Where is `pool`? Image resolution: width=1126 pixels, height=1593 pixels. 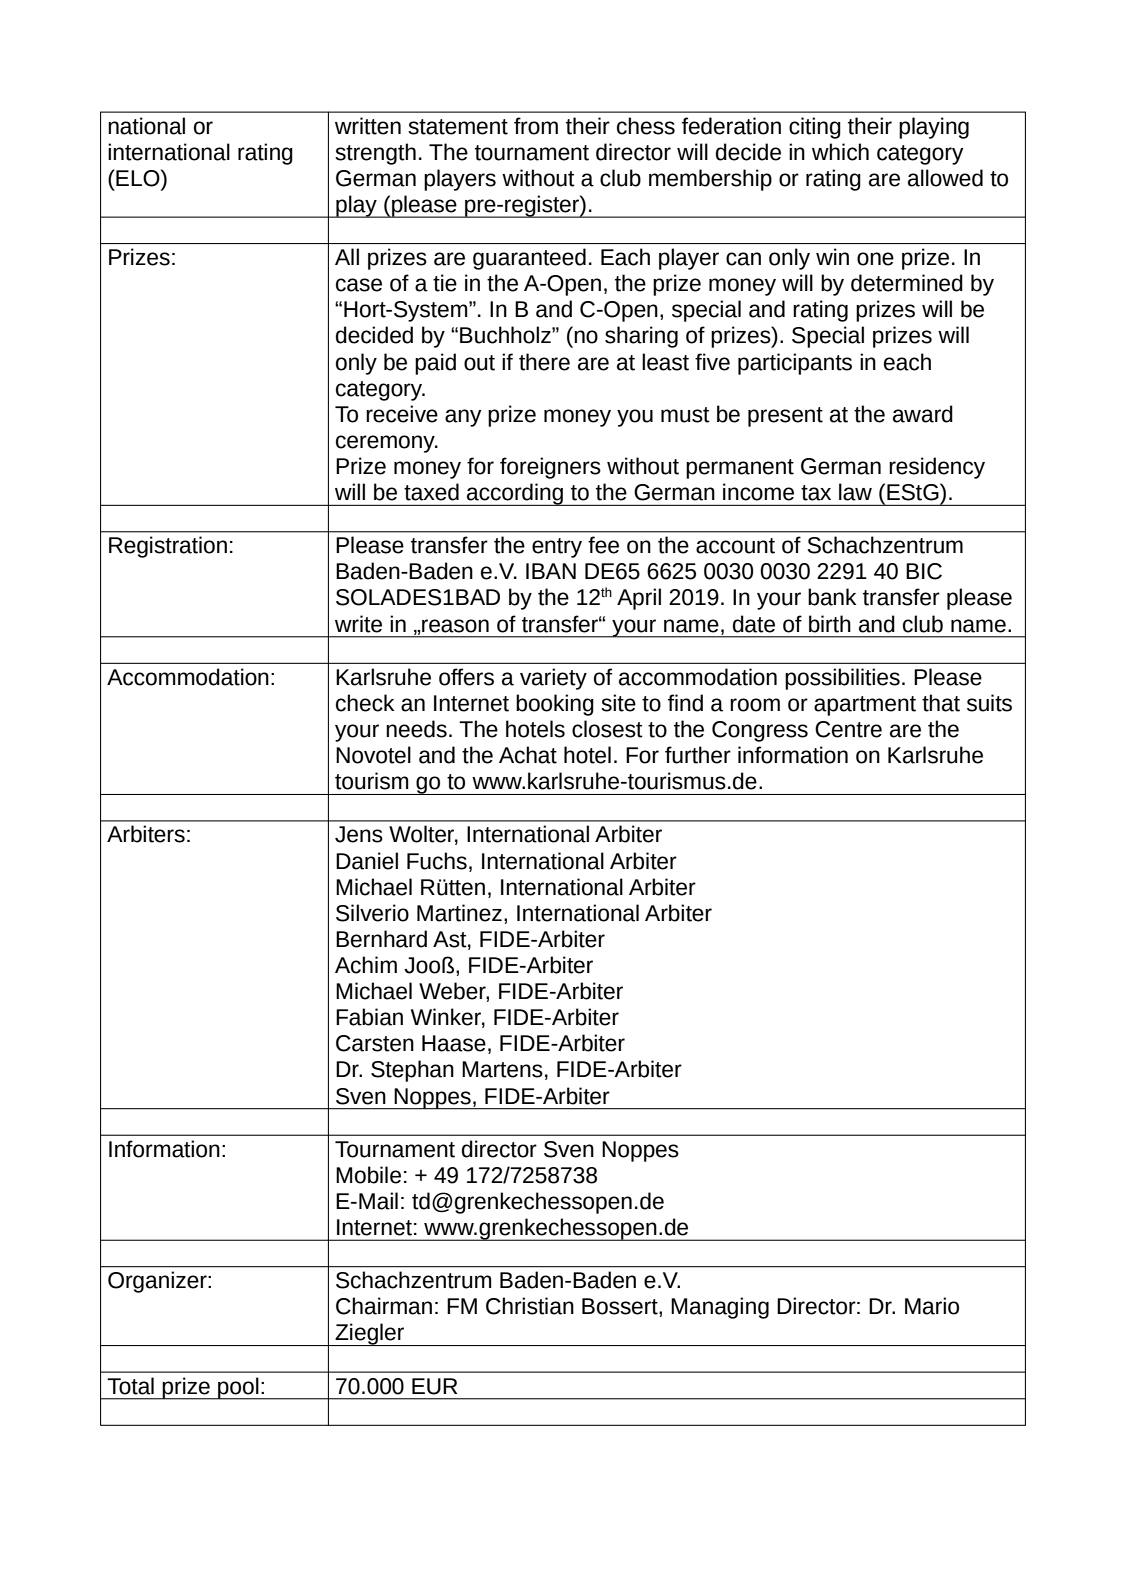 pool is located at coordinates (238, 1388).
